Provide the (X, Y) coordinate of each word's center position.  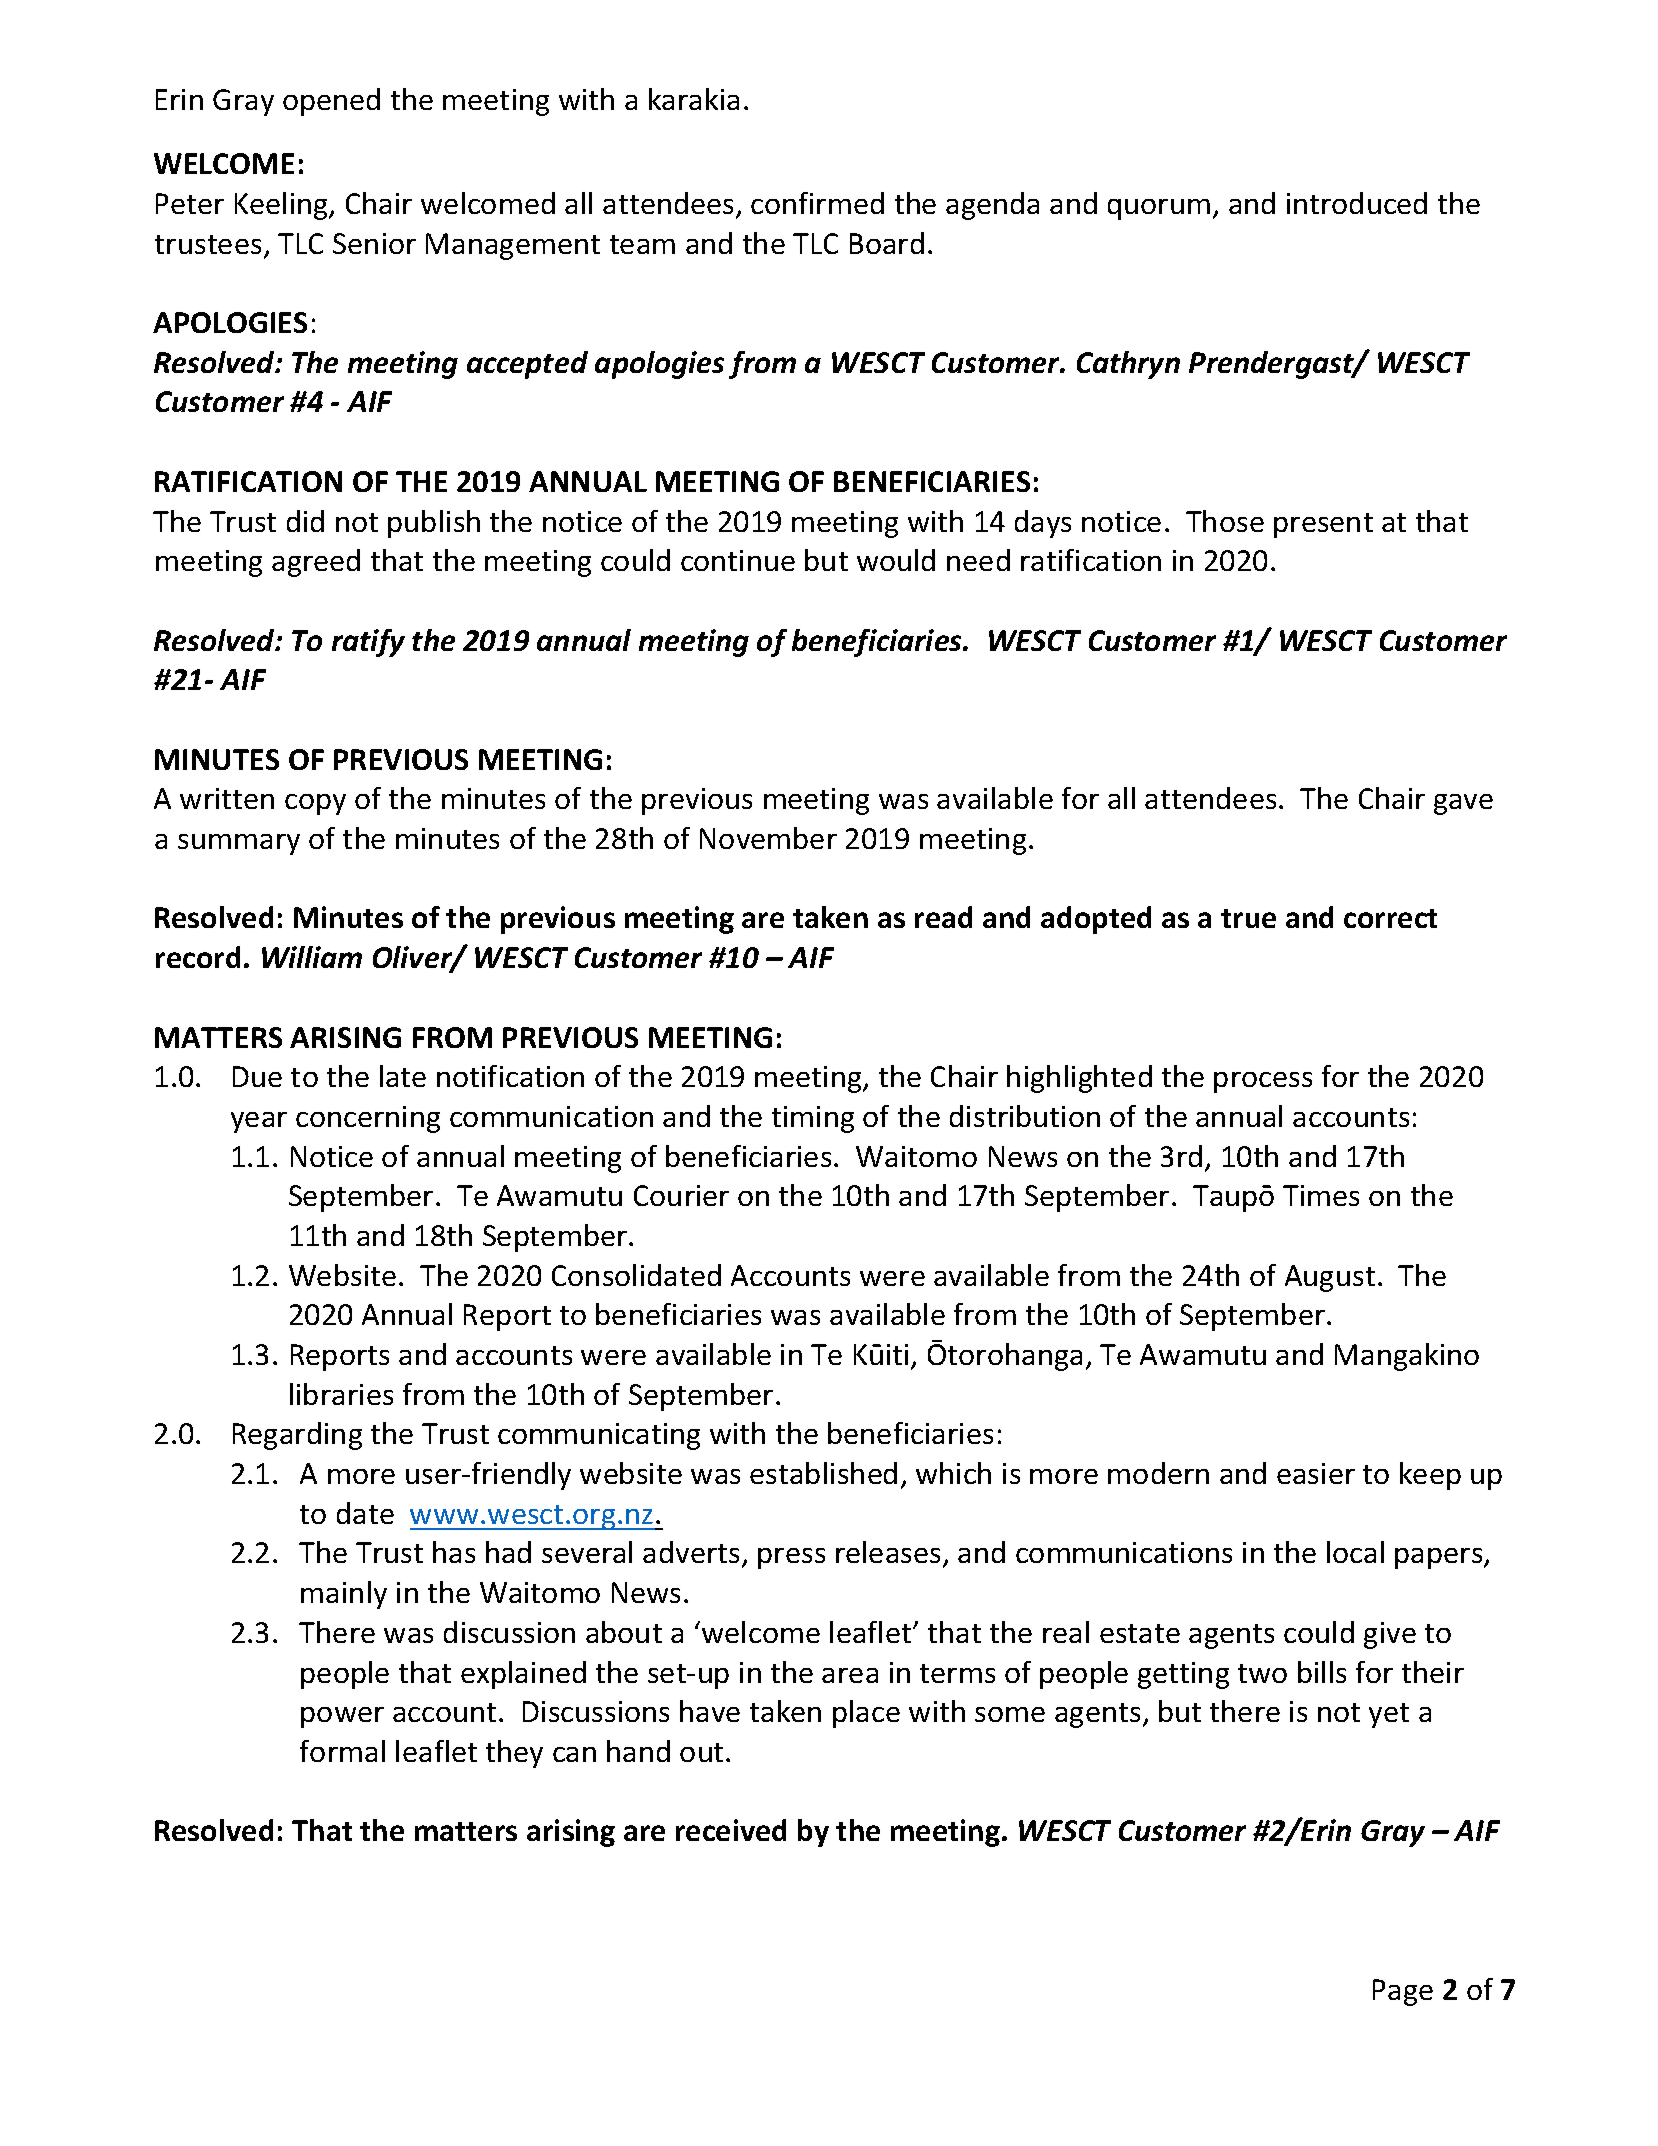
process (1263, 1082)
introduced (1357, 203)
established (823, 1473)
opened (331, 102)
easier (1316, 1473)
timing (813, 1119)
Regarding (297, 1436)
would (896, 560)
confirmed (817, 203)
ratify (368, 643)
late (403, 1076)
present (1323, 525)
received (731, 1830)
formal (342, 1751)
